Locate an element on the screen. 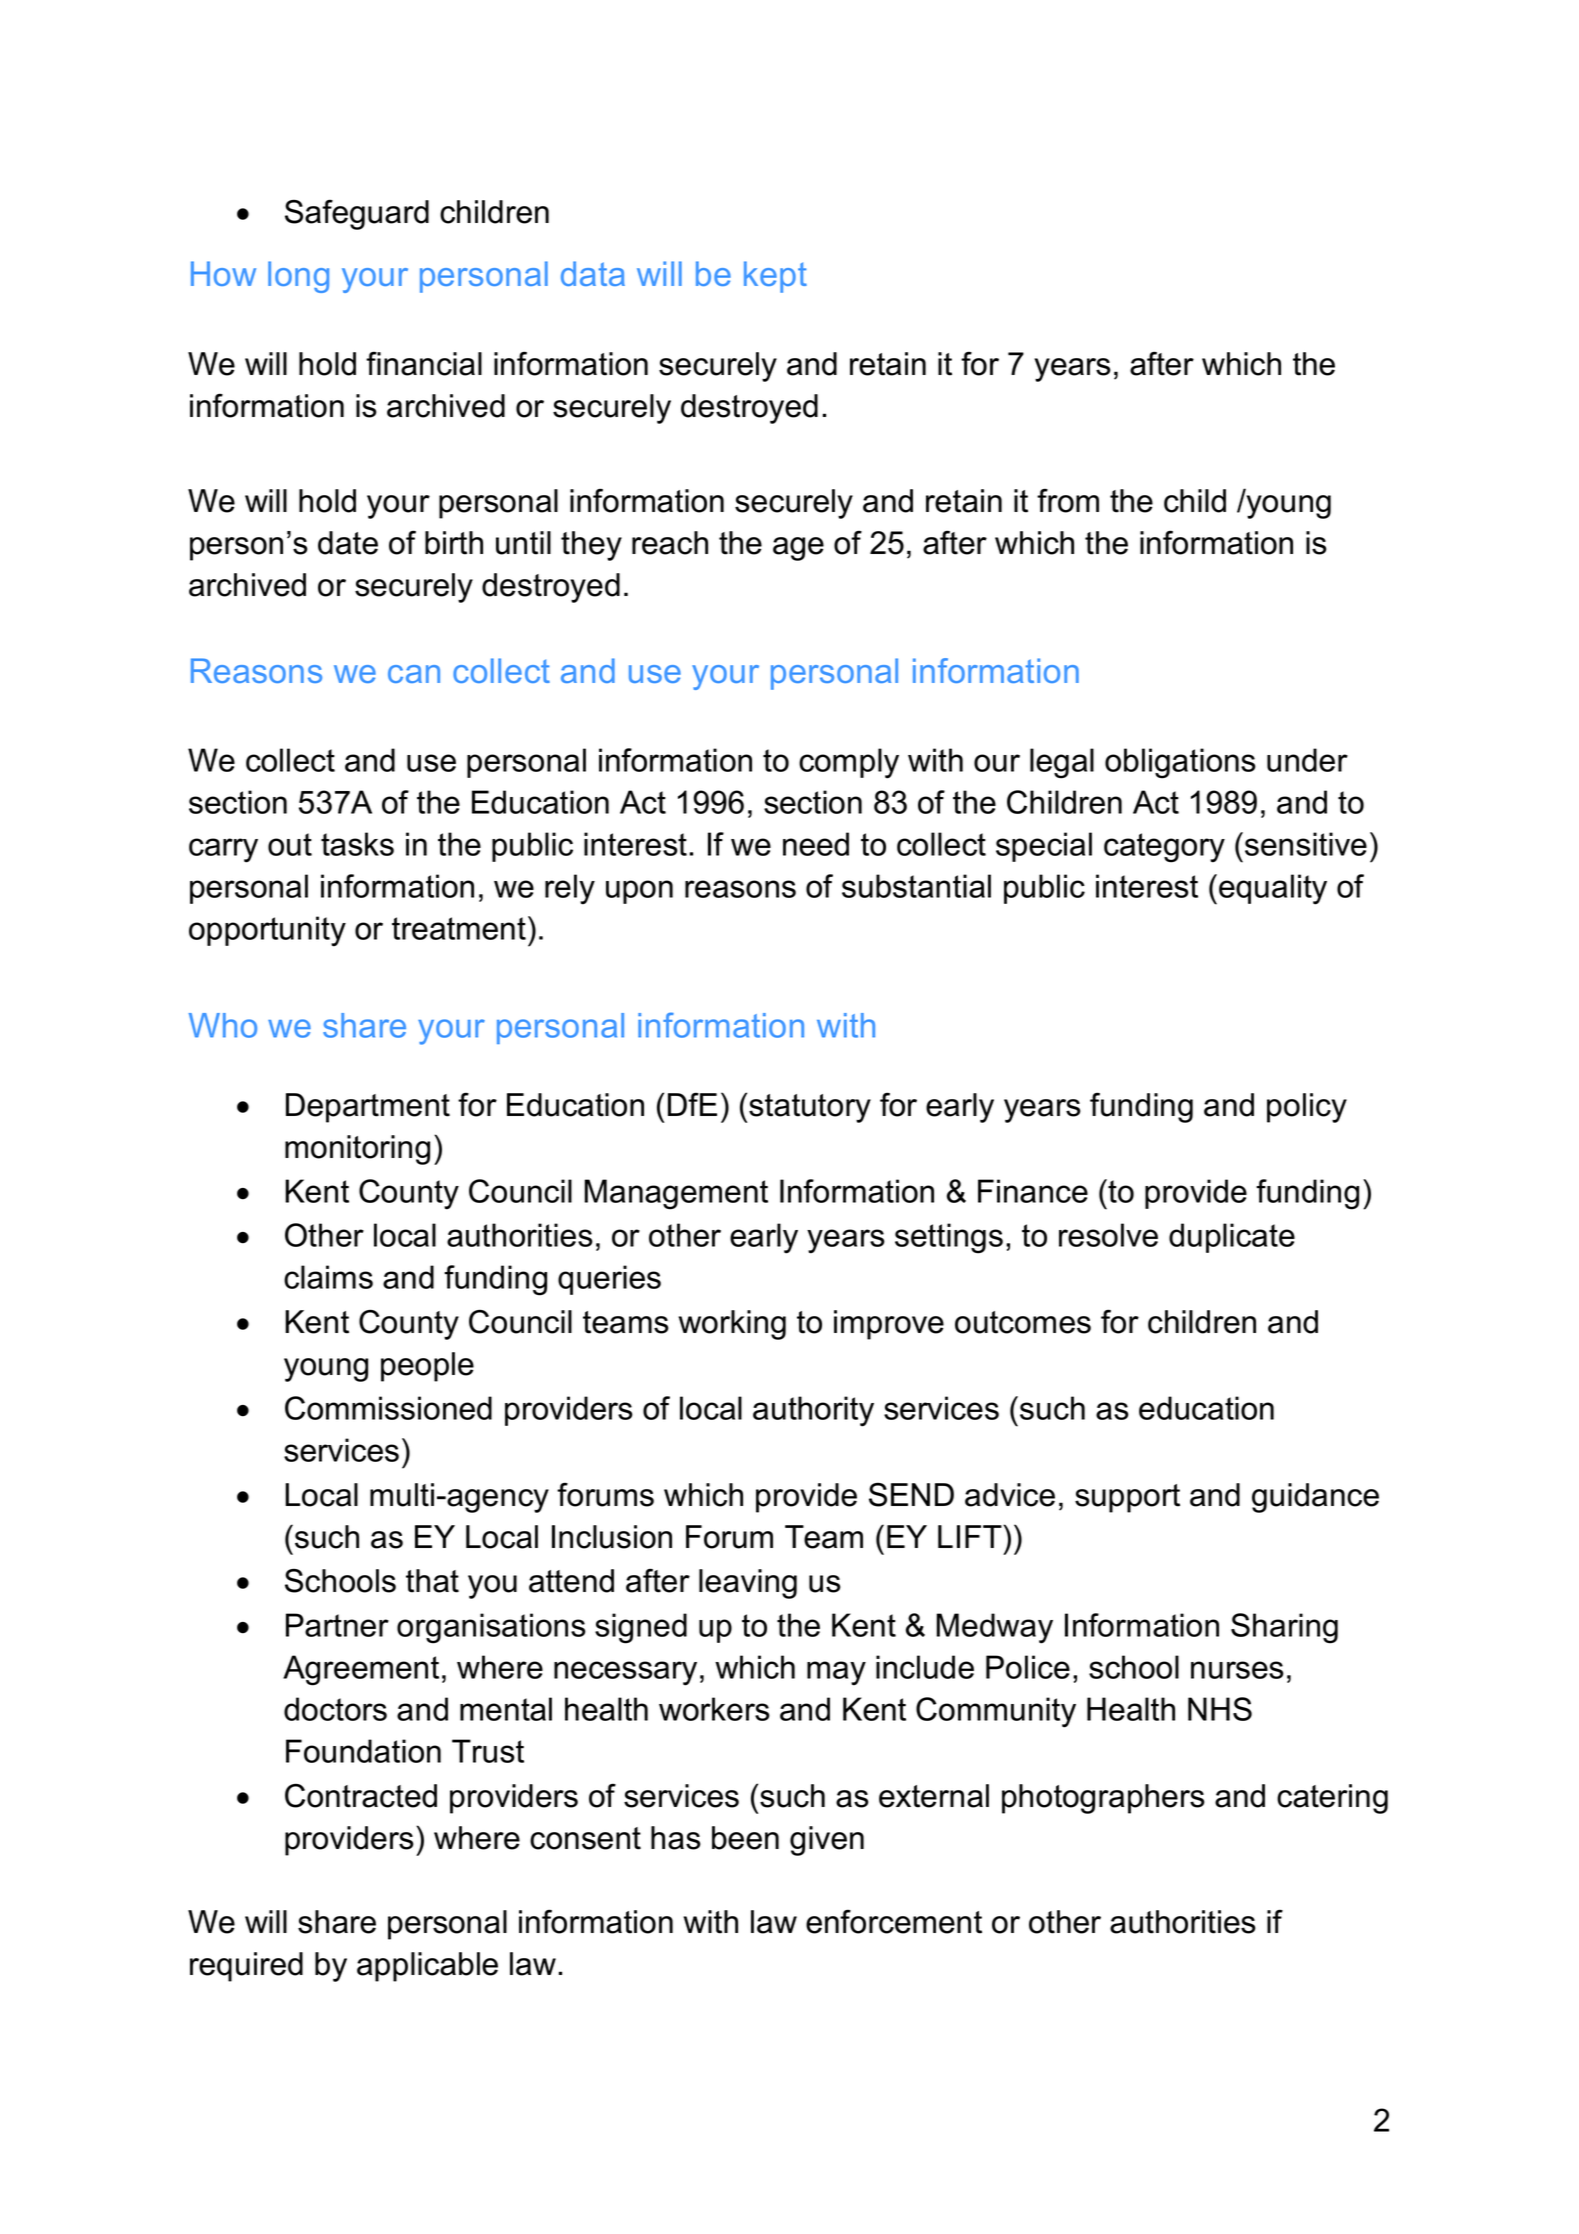 This screenshot has height=2234, width=1579. statutory is located at coordinates (810, 1108).
